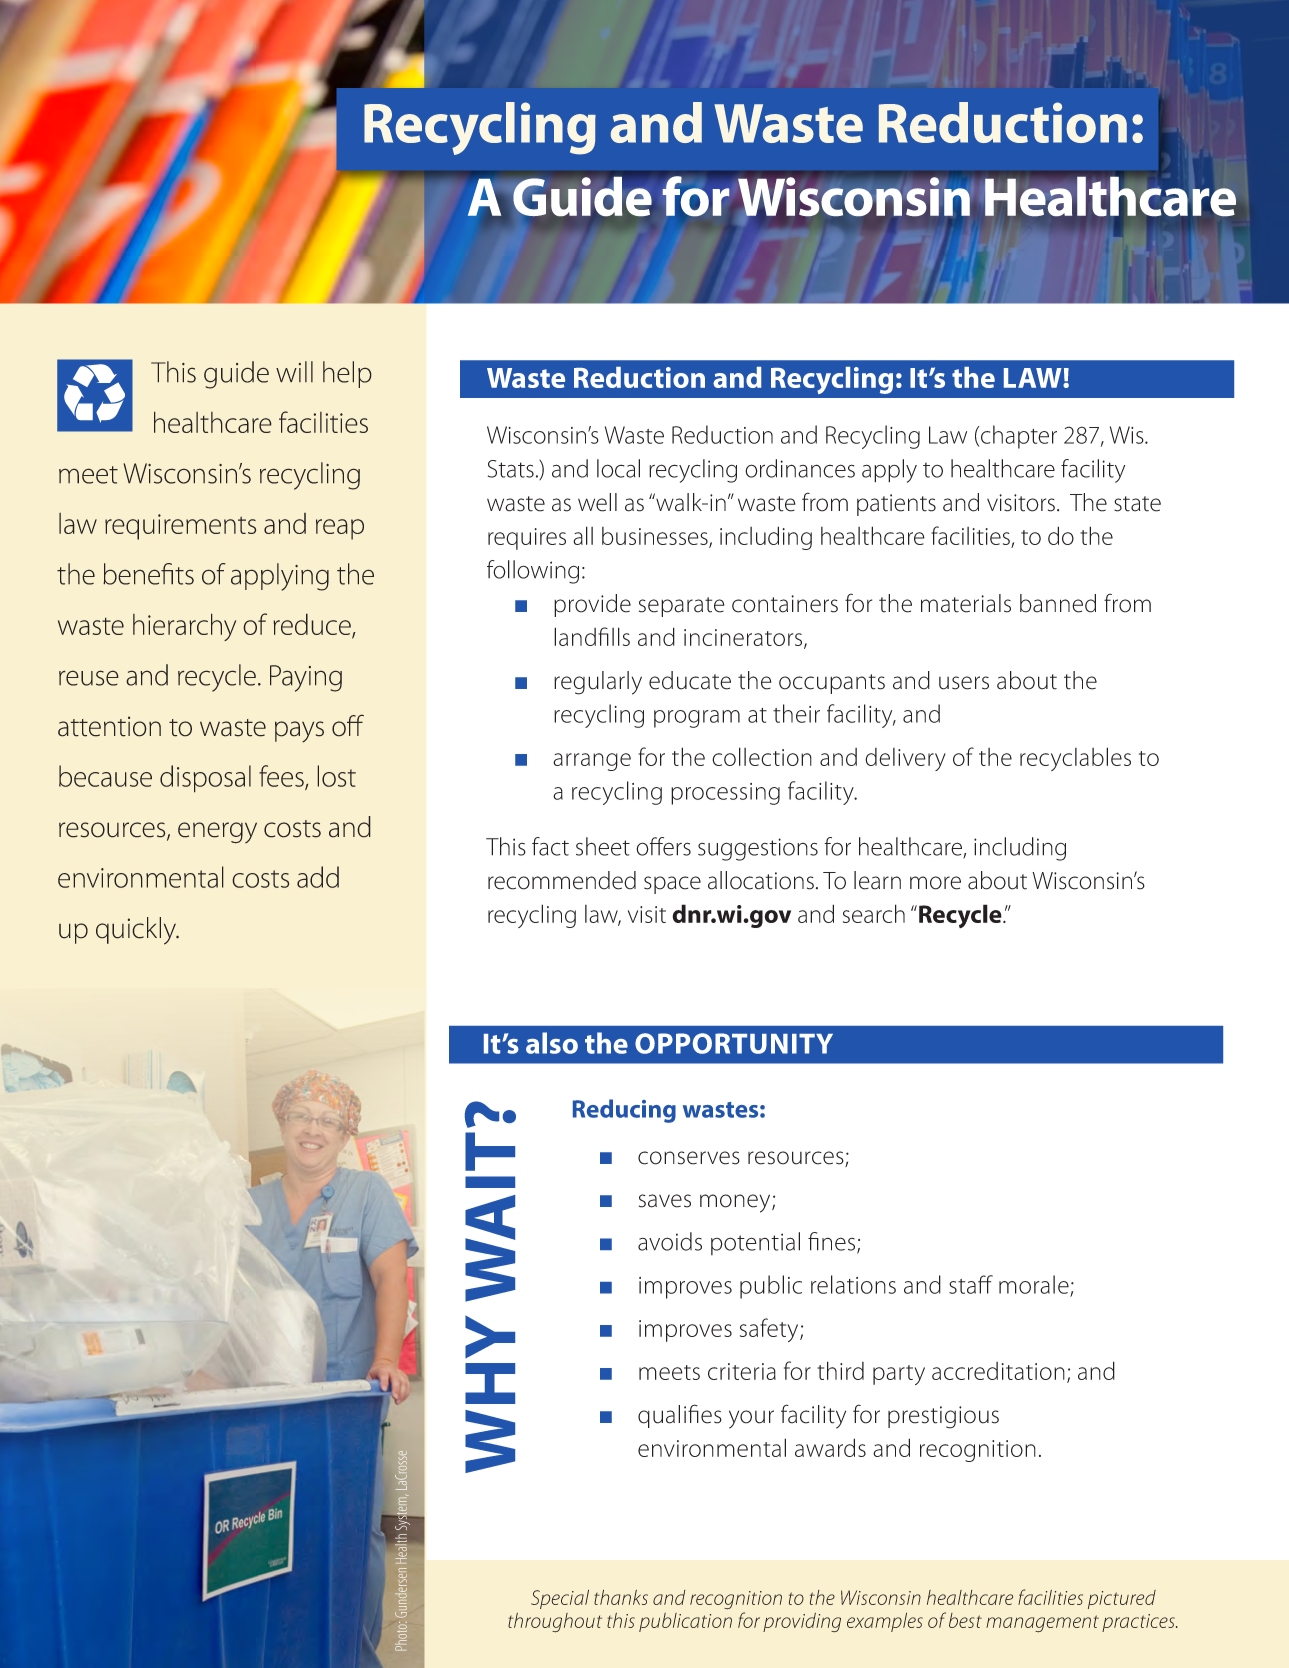 The width and height of the screenshot is (1289, 1668). Describe the element at coordinates (874, 913) in the screenshot. I see `search` at that location.
